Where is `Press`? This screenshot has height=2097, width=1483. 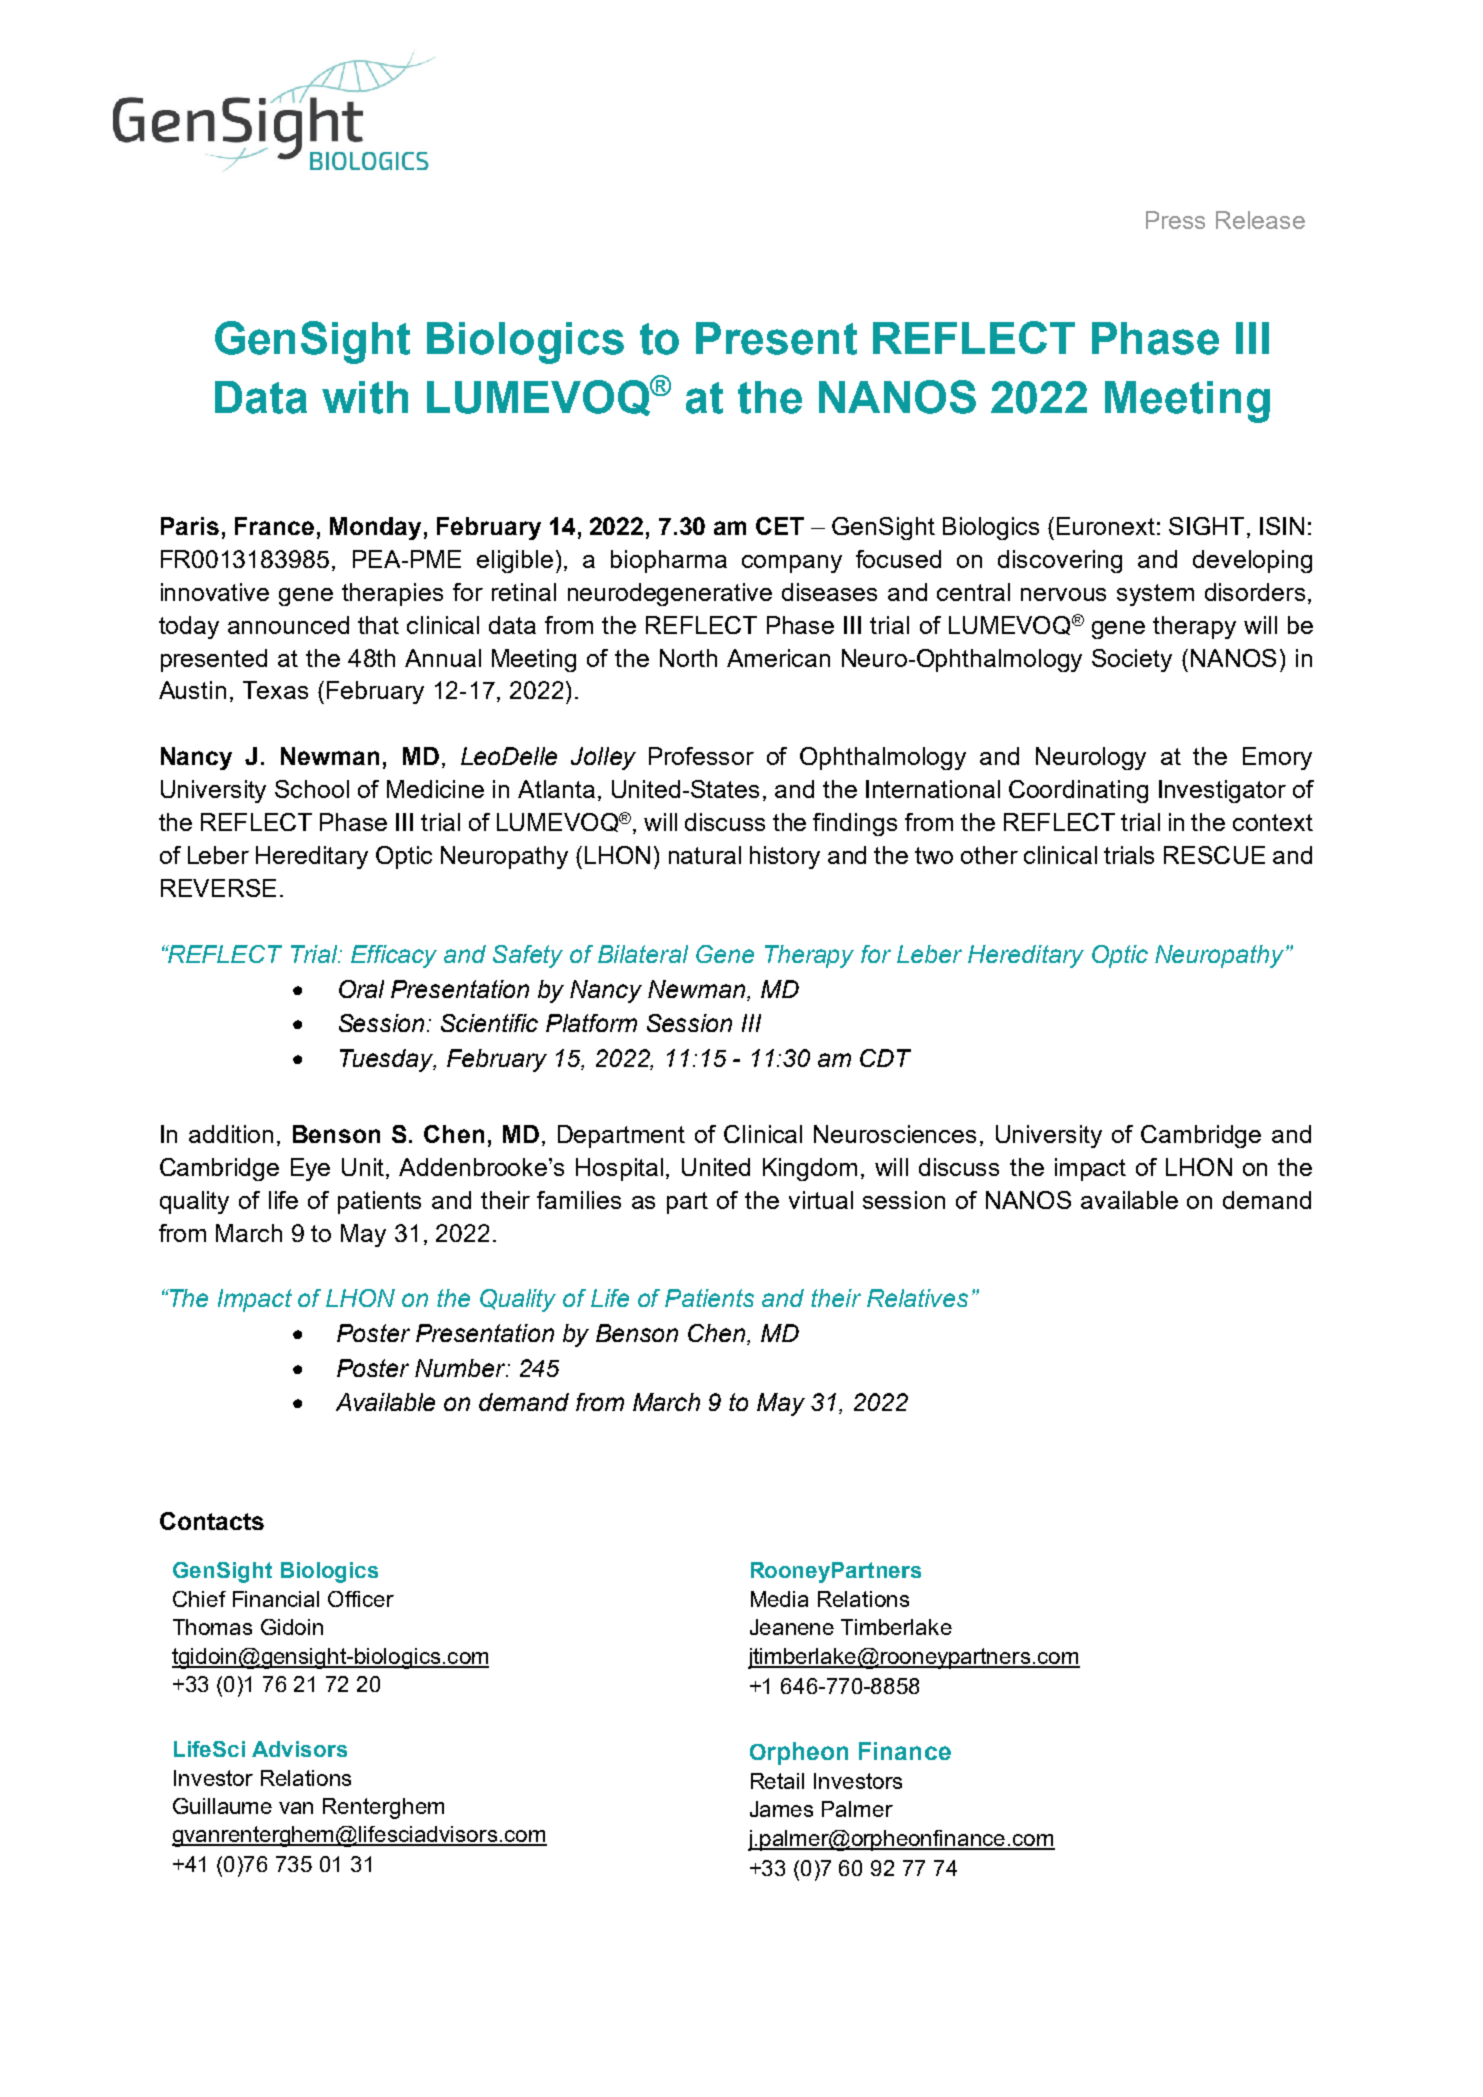
Press is located at coordinates (1175, 220).
